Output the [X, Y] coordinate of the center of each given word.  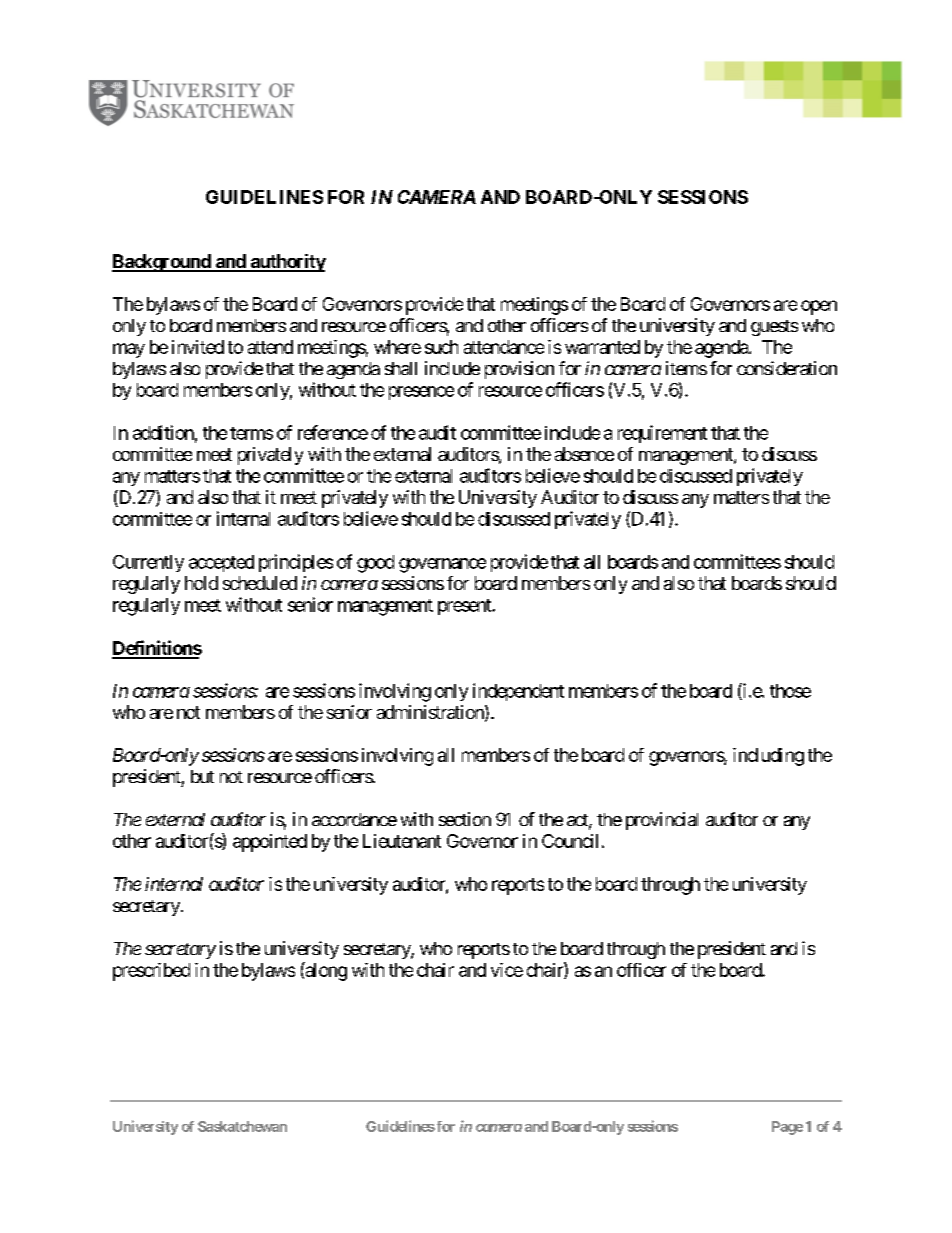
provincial [662, 821]
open [819, 307]
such [441, 347]
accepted [221, 563]
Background [162, 263]
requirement [662, 434]
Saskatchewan [242, 1126]
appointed [270, 843]
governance [442, 565]
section [465, 819]
